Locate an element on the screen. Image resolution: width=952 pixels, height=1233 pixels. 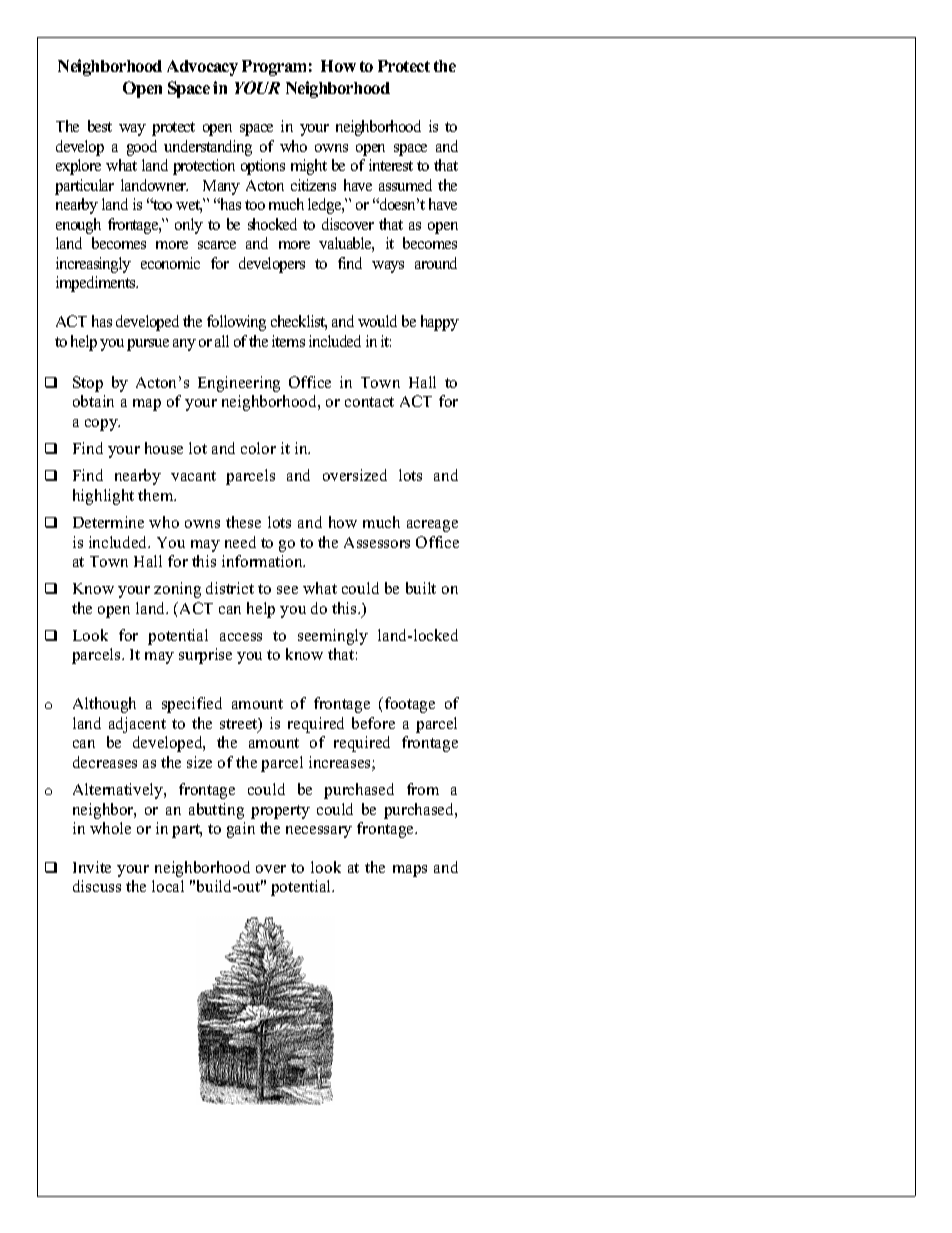
highlight is located at coordinates (103, 497).
